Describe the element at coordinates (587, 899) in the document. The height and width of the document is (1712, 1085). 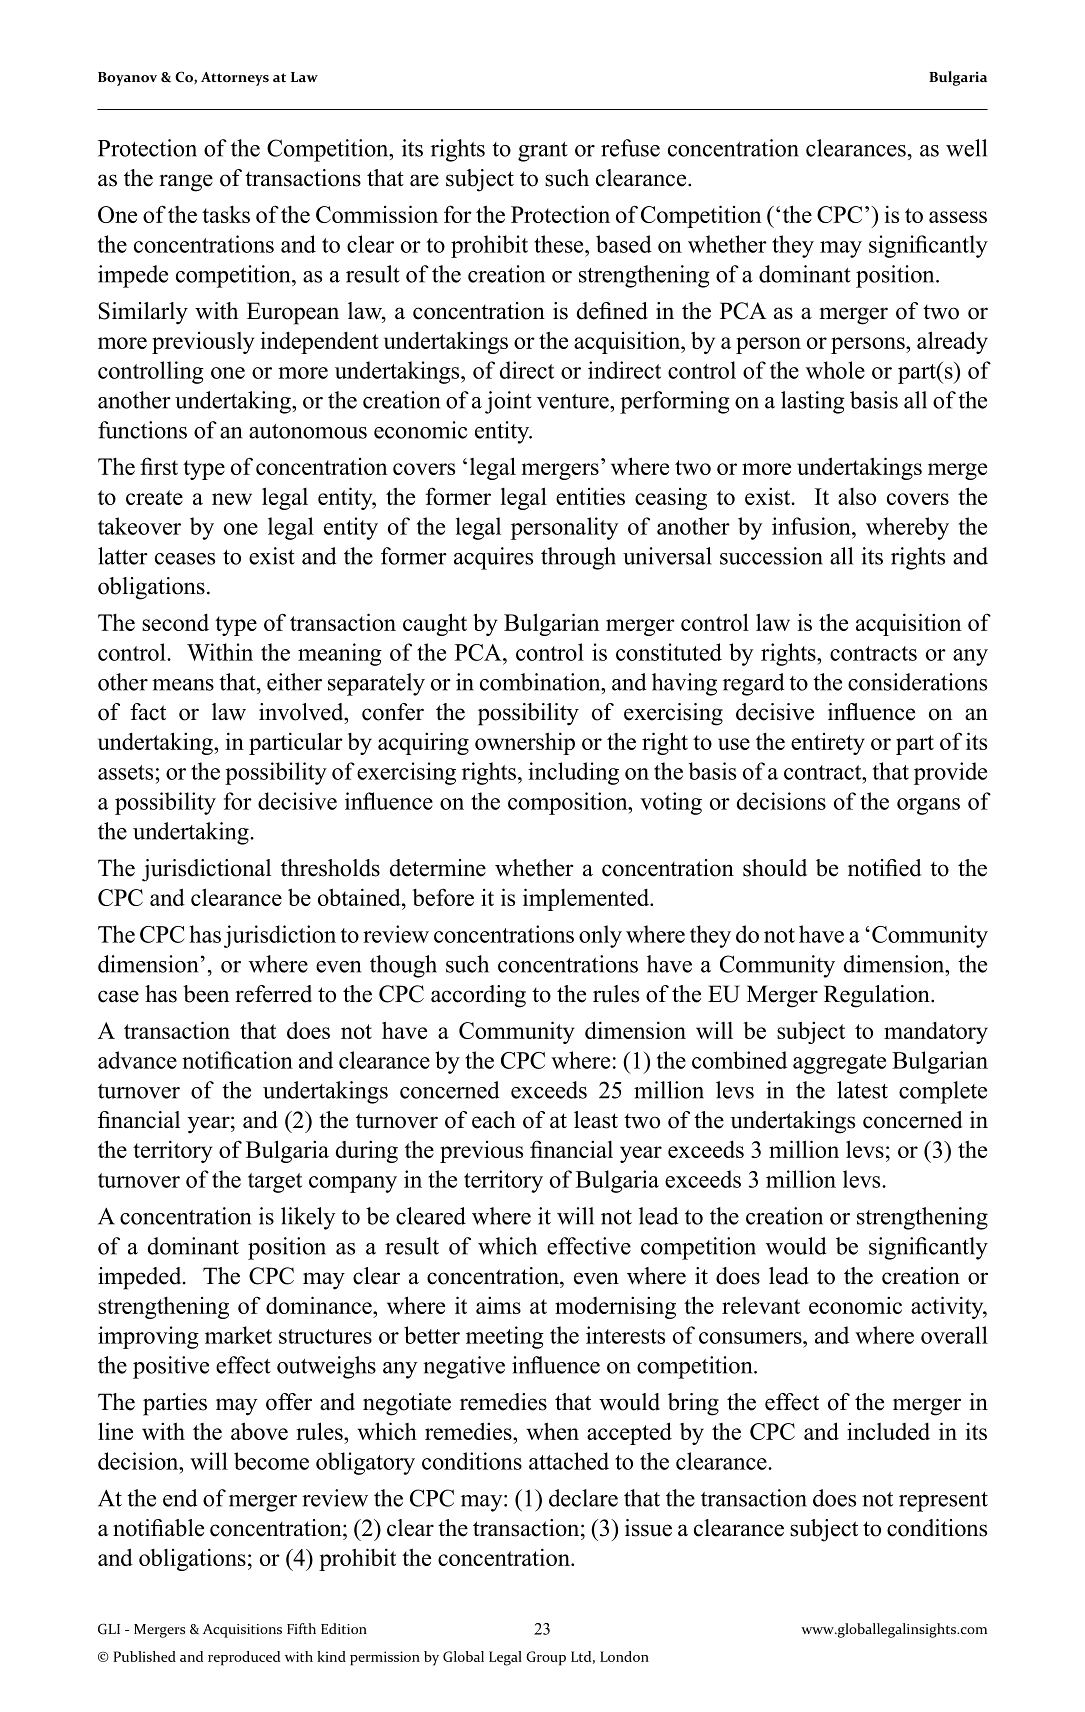
I see `implemented` at that location.
